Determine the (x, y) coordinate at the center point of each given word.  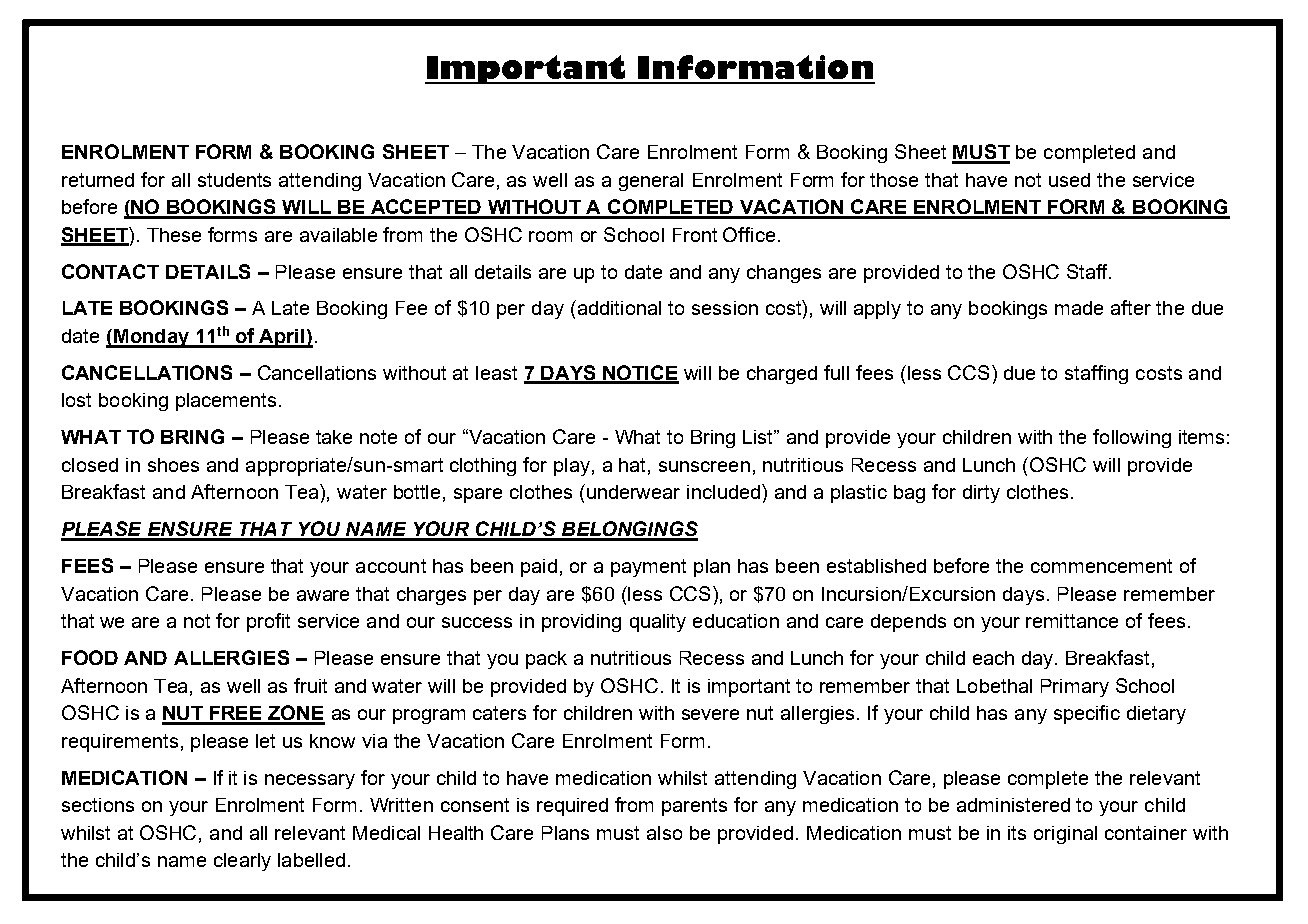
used (1069, 180)
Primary (1075, 688)
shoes (173, 465)
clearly (242, 862)
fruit (310, 685)
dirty (981, 494)
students (234, 180)
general (651, 182)
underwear (632, 491)
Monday (151, 338)
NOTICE (640, 374)
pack (546, 660)
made (1079, 308)
